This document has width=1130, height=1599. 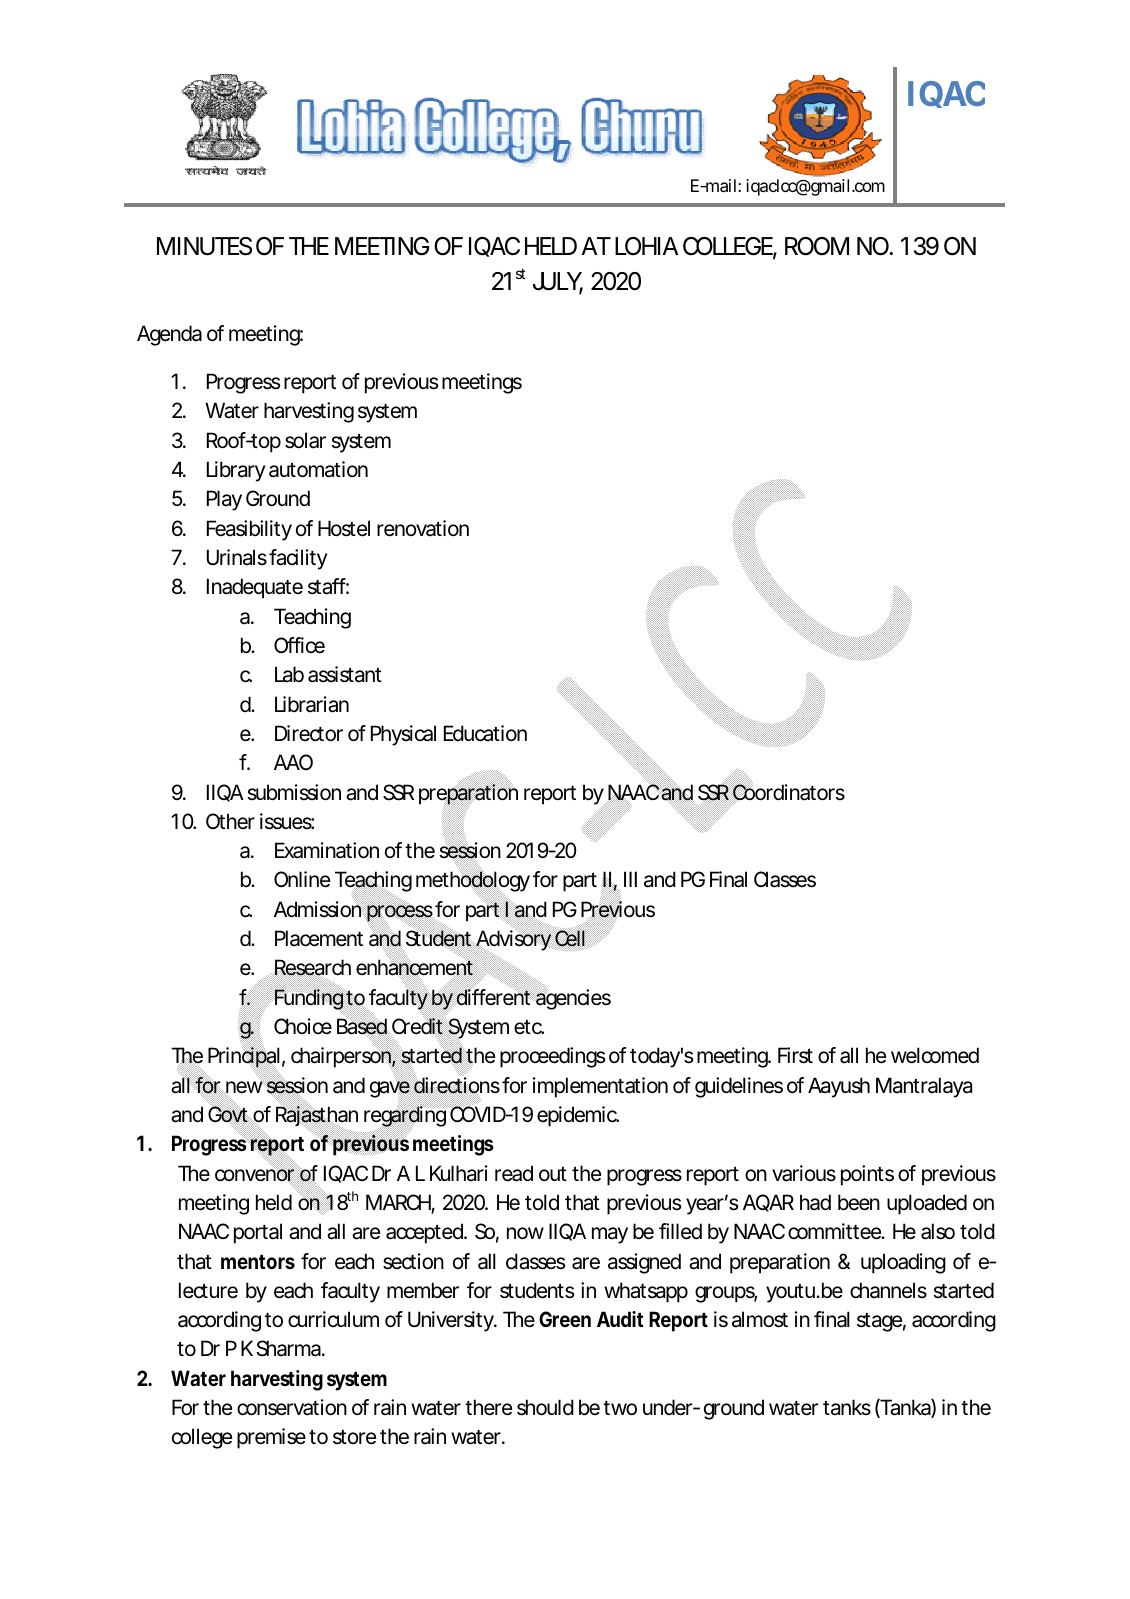 What do you see at coordinates (620, 1319) in the document?
I see `Audit` at bounding box center [620, 1319].
